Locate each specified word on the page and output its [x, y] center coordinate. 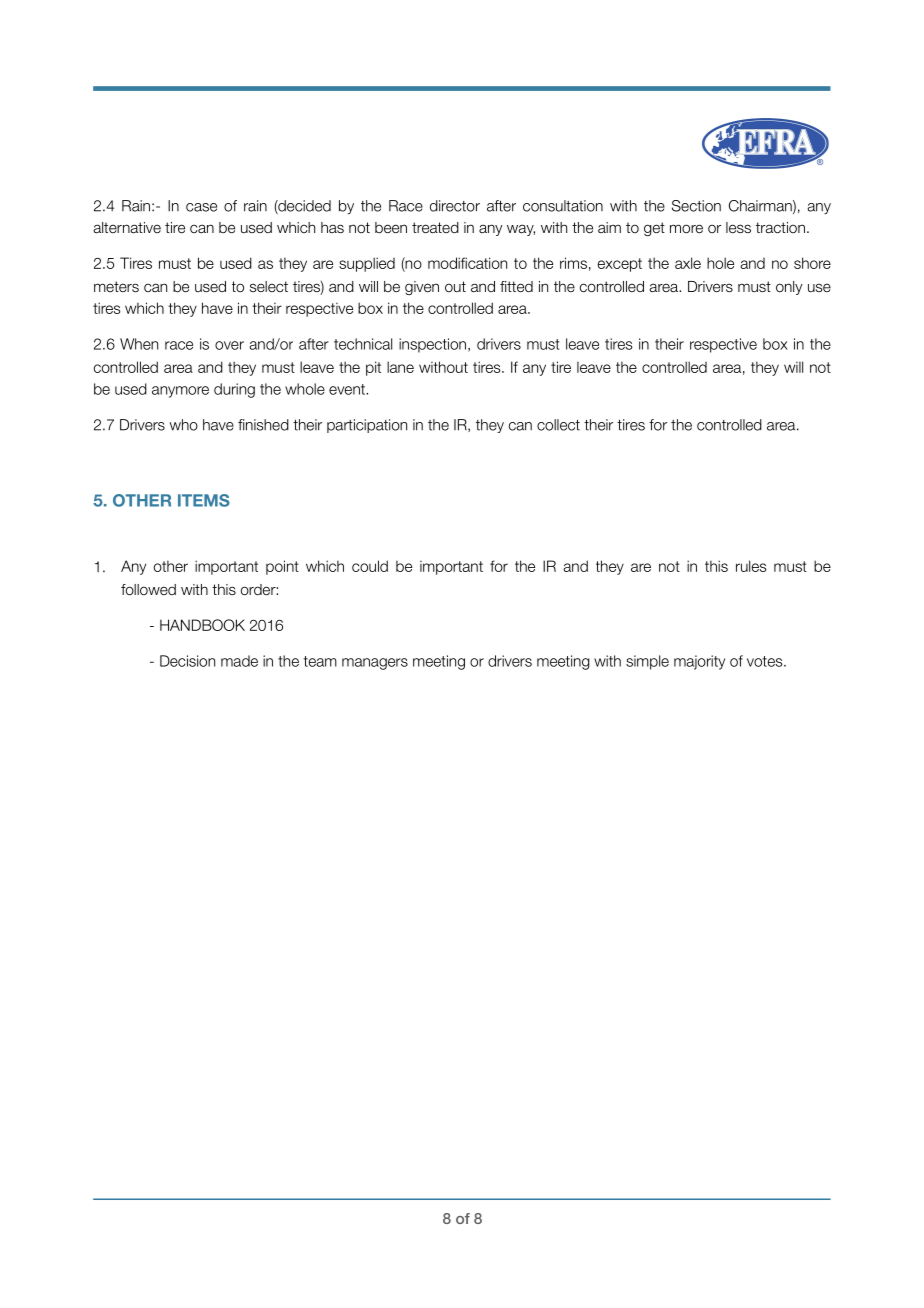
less [738, 228]
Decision [187, 661]
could [370, 566]
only [789, 288]
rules [751, 566]
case [201, 207]
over [229, 345]
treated [435, 228]
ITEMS [204, 500]
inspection [432, 345]
